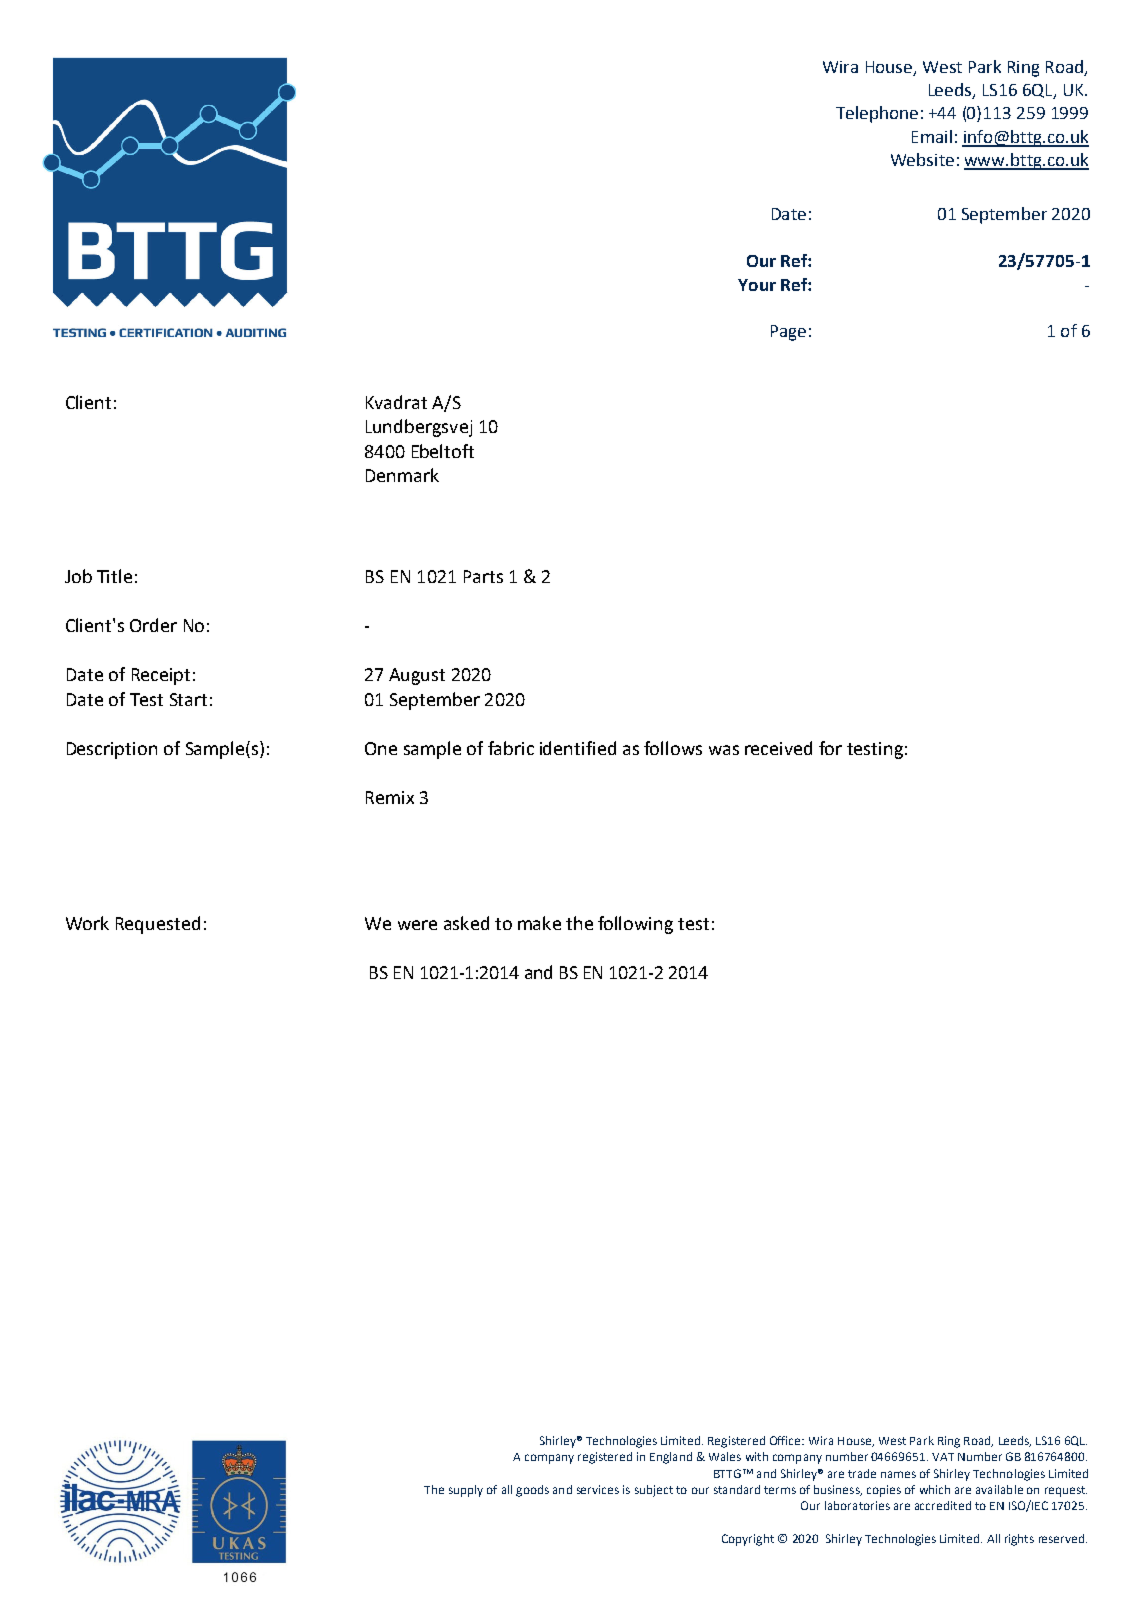 The image size is (1143, 1616). I want to click on identified, so click(578, 748).
